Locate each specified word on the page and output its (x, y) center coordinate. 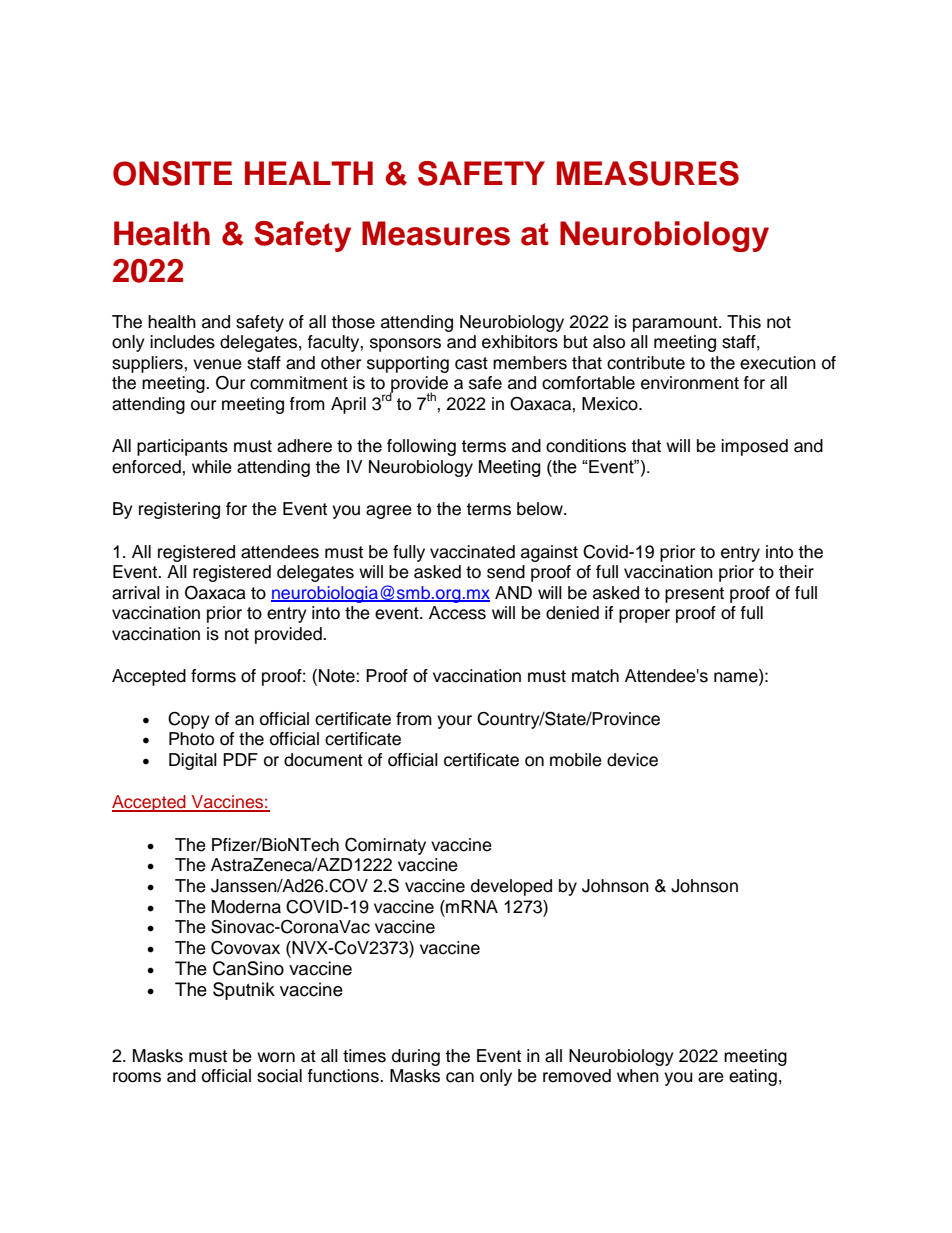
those (353, 322)
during (416, 1057)
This (744, 322)
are (711, 1077)
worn (276, 1057)
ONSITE (172, 173)
